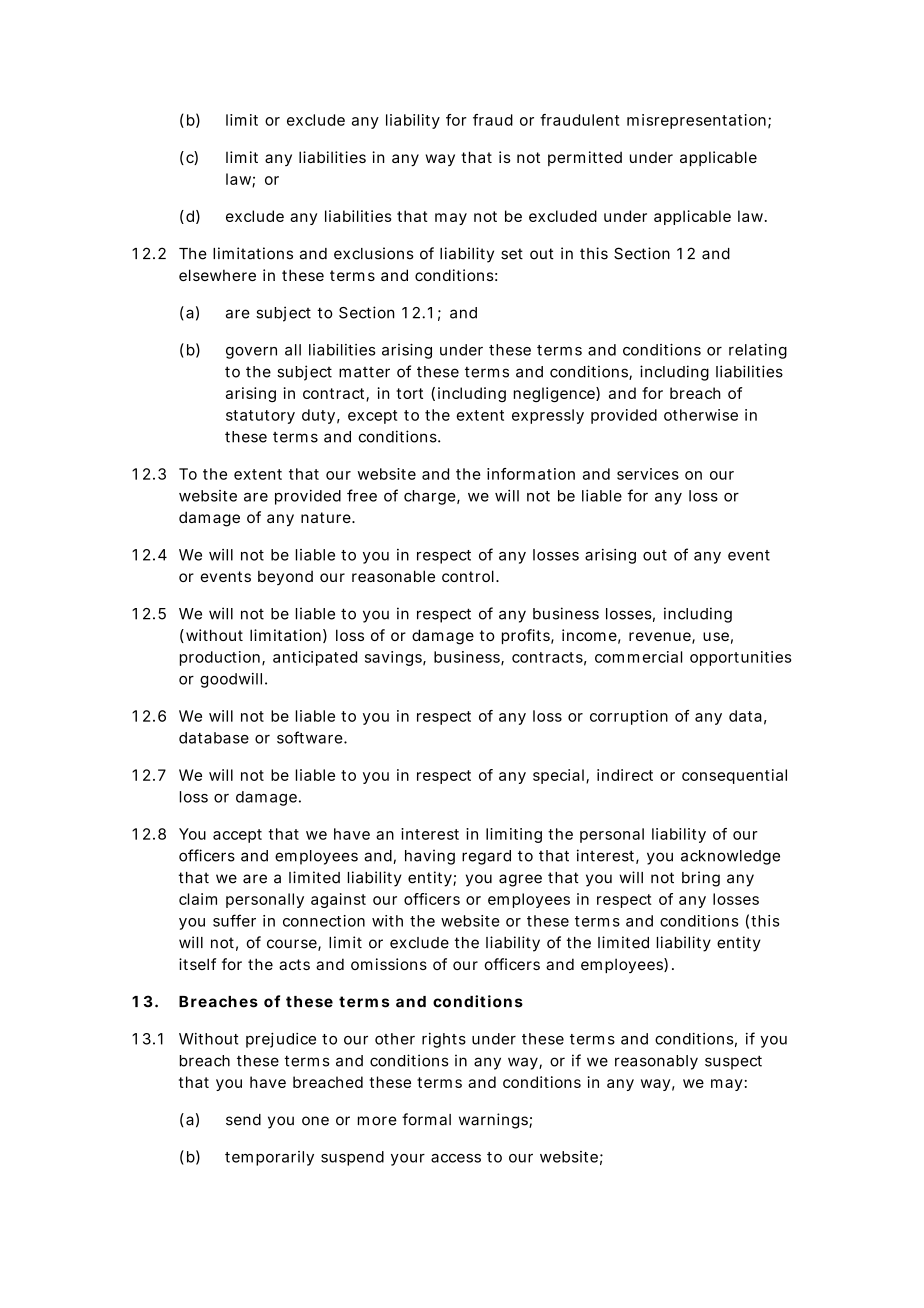 Image resolution: width=924 pixels, height=1308 pixels. Describe the element at coordinates (328, 517) in the screenshot. I see `nature` at that location.
